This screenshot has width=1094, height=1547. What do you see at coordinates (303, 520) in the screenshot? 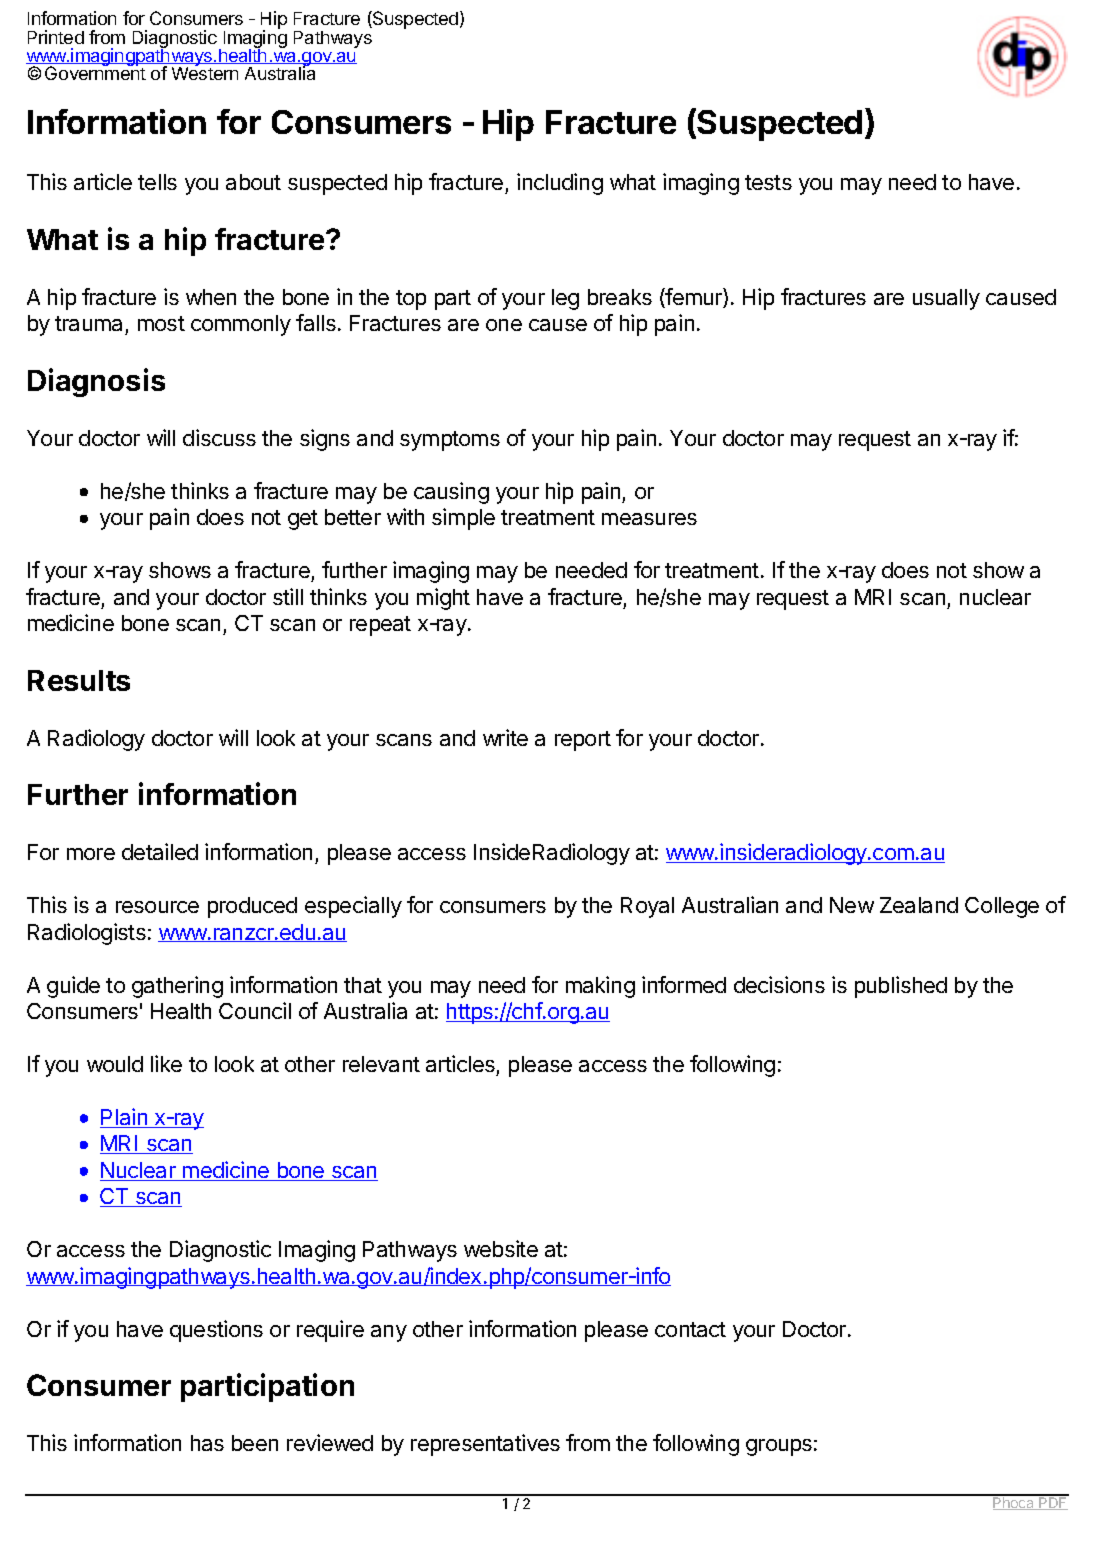
I see `get` at bounding box center [303, 520].
